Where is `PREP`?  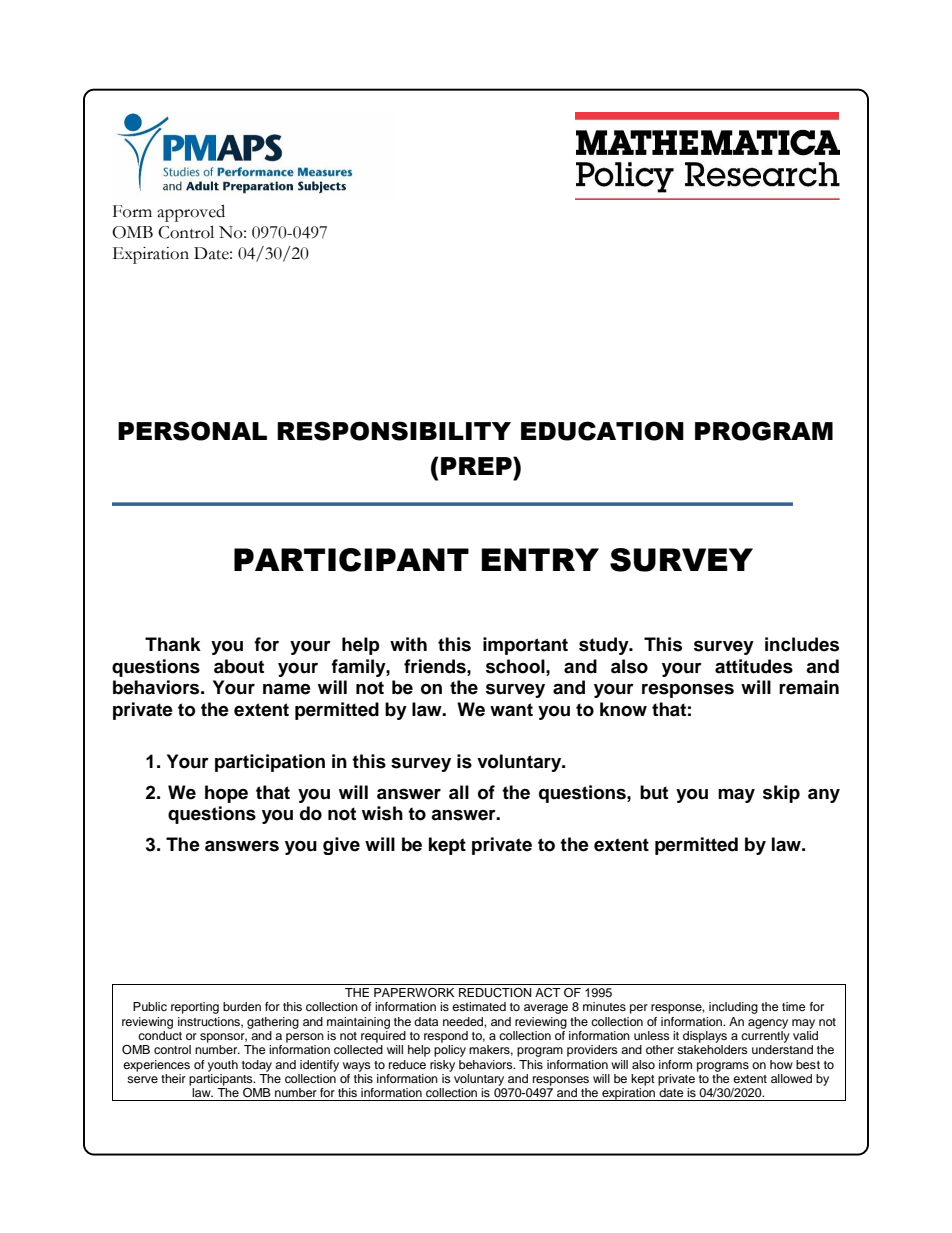 PREP is located at coordinates (477, 466).
